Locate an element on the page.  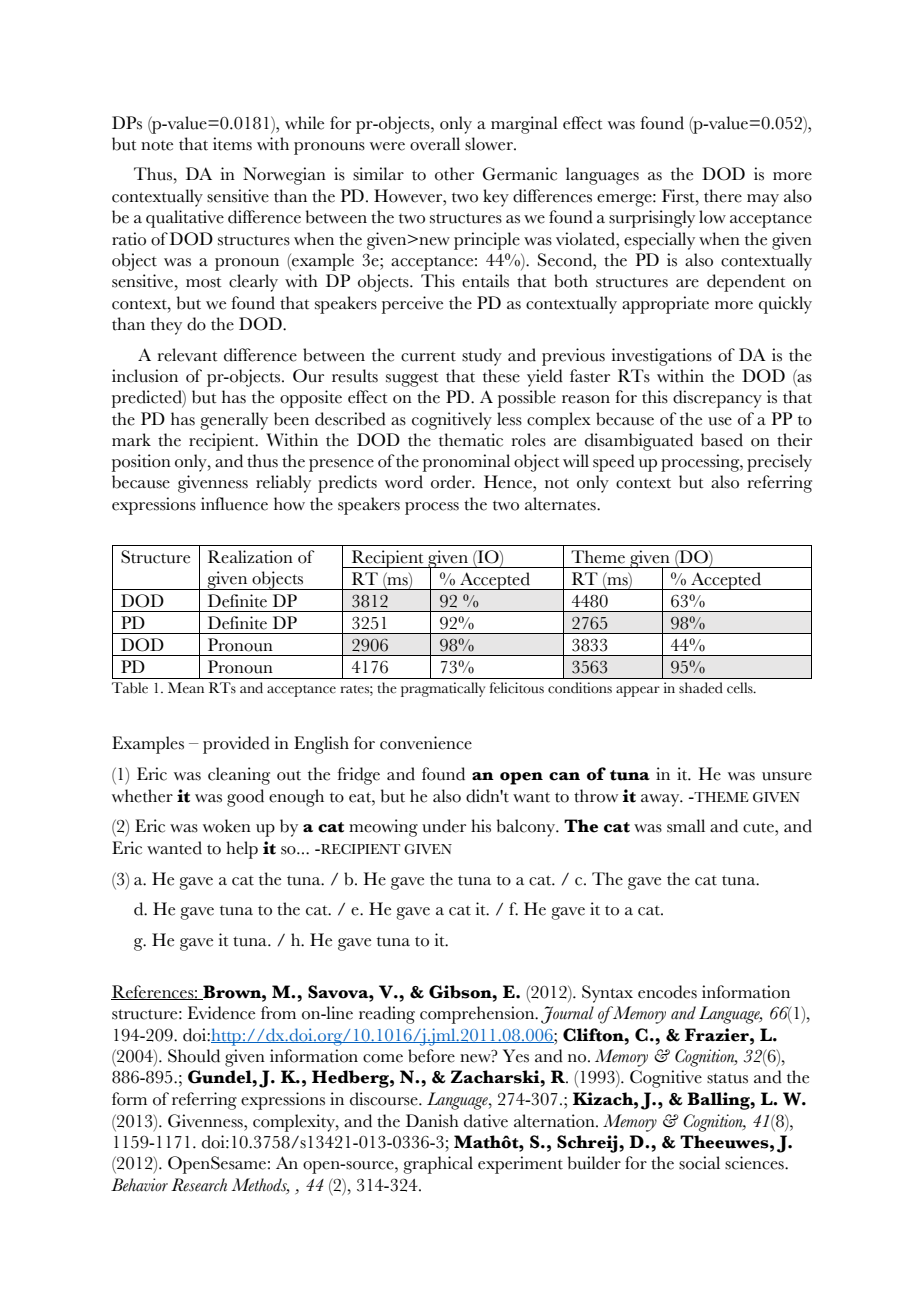
Mean is located at coordinates (186, 688).
